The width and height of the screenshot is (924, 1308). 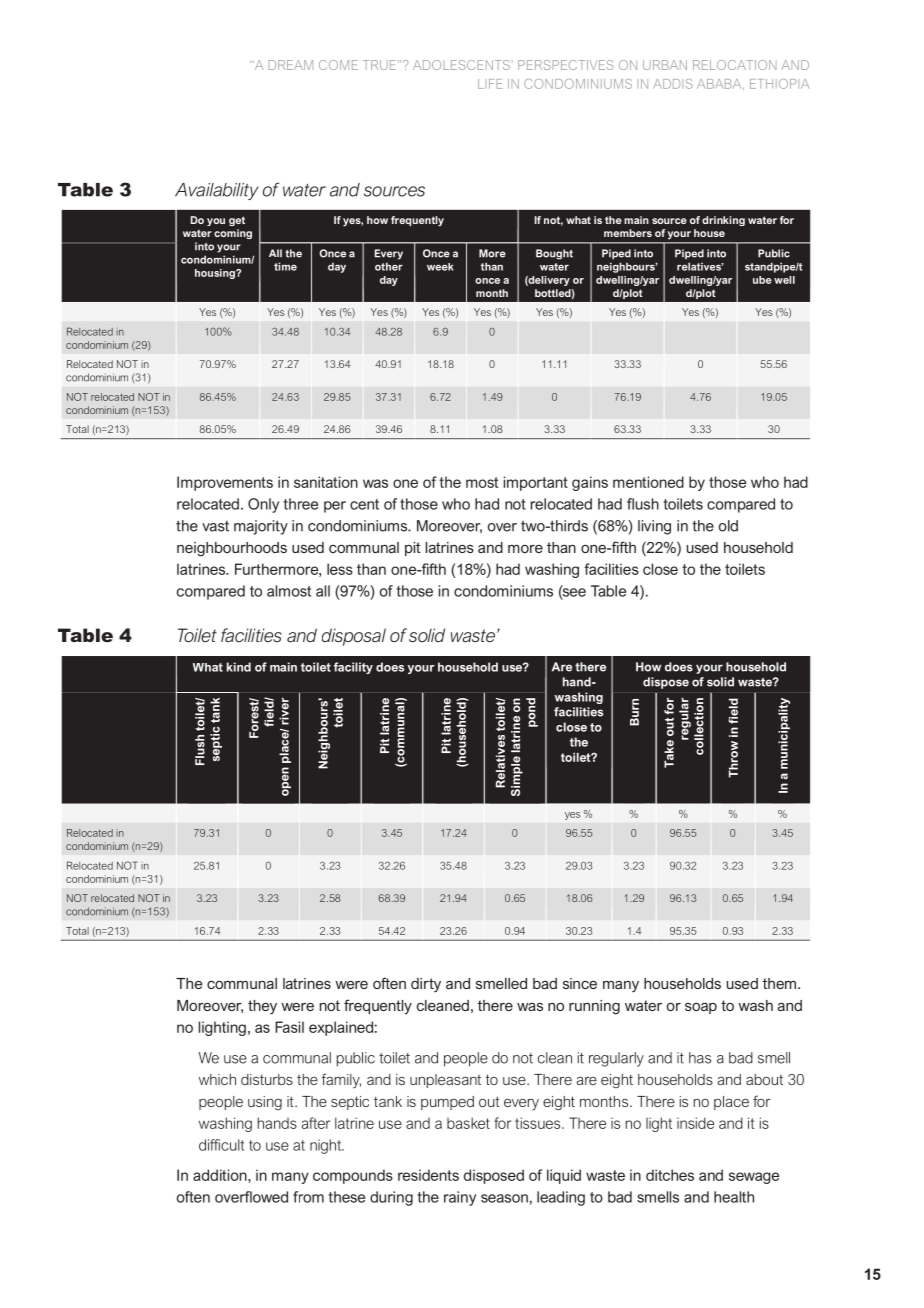 I want to click on RELOCATION, so click(x=734, y=65).
